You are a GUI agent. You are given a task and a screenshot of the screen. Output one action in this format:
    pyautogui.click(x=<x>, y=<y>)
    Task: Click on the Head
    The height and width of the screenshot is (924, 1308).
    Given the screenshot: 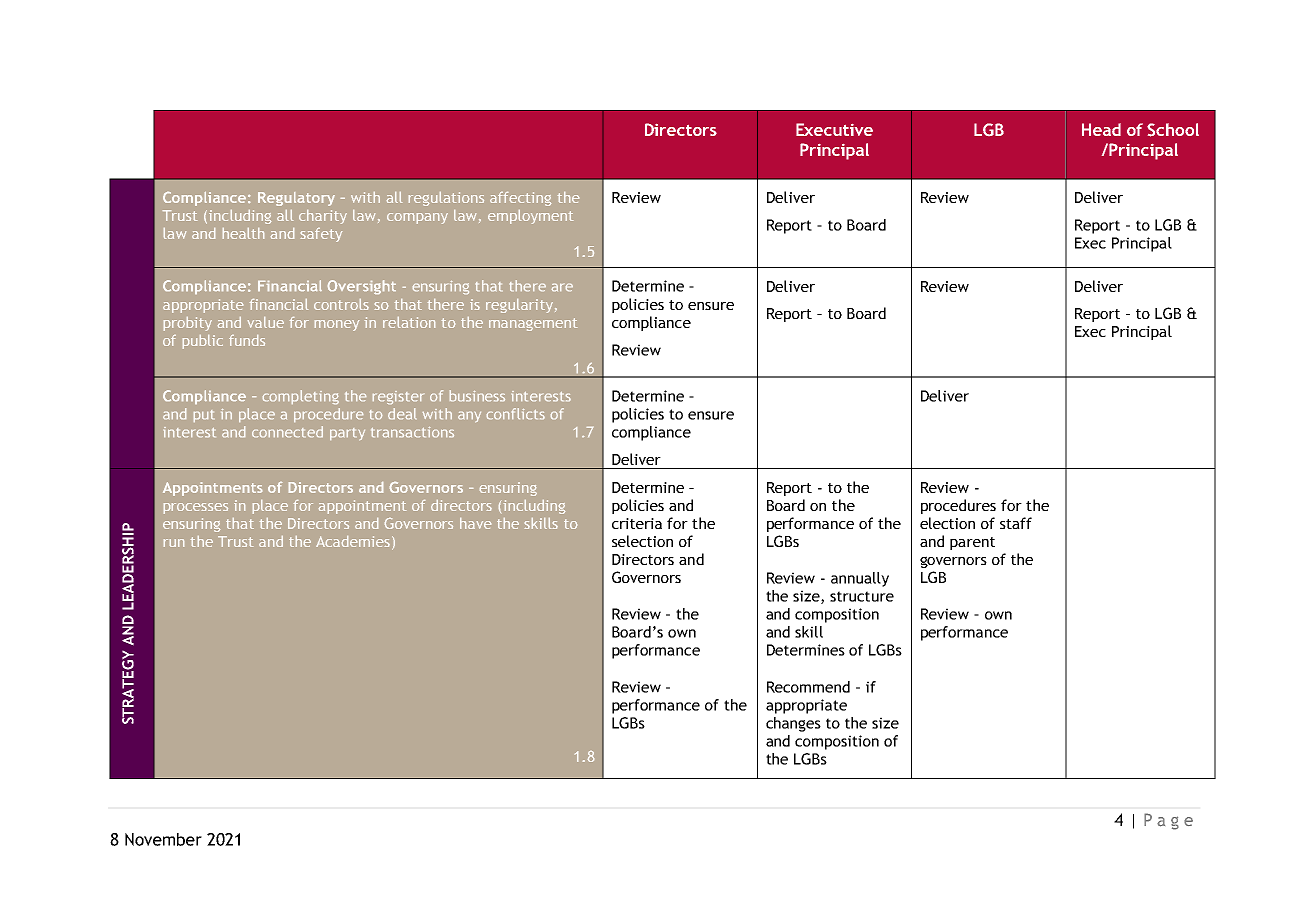 What is the action you would take?
    pyautogui.click(x=1101, y=129)
